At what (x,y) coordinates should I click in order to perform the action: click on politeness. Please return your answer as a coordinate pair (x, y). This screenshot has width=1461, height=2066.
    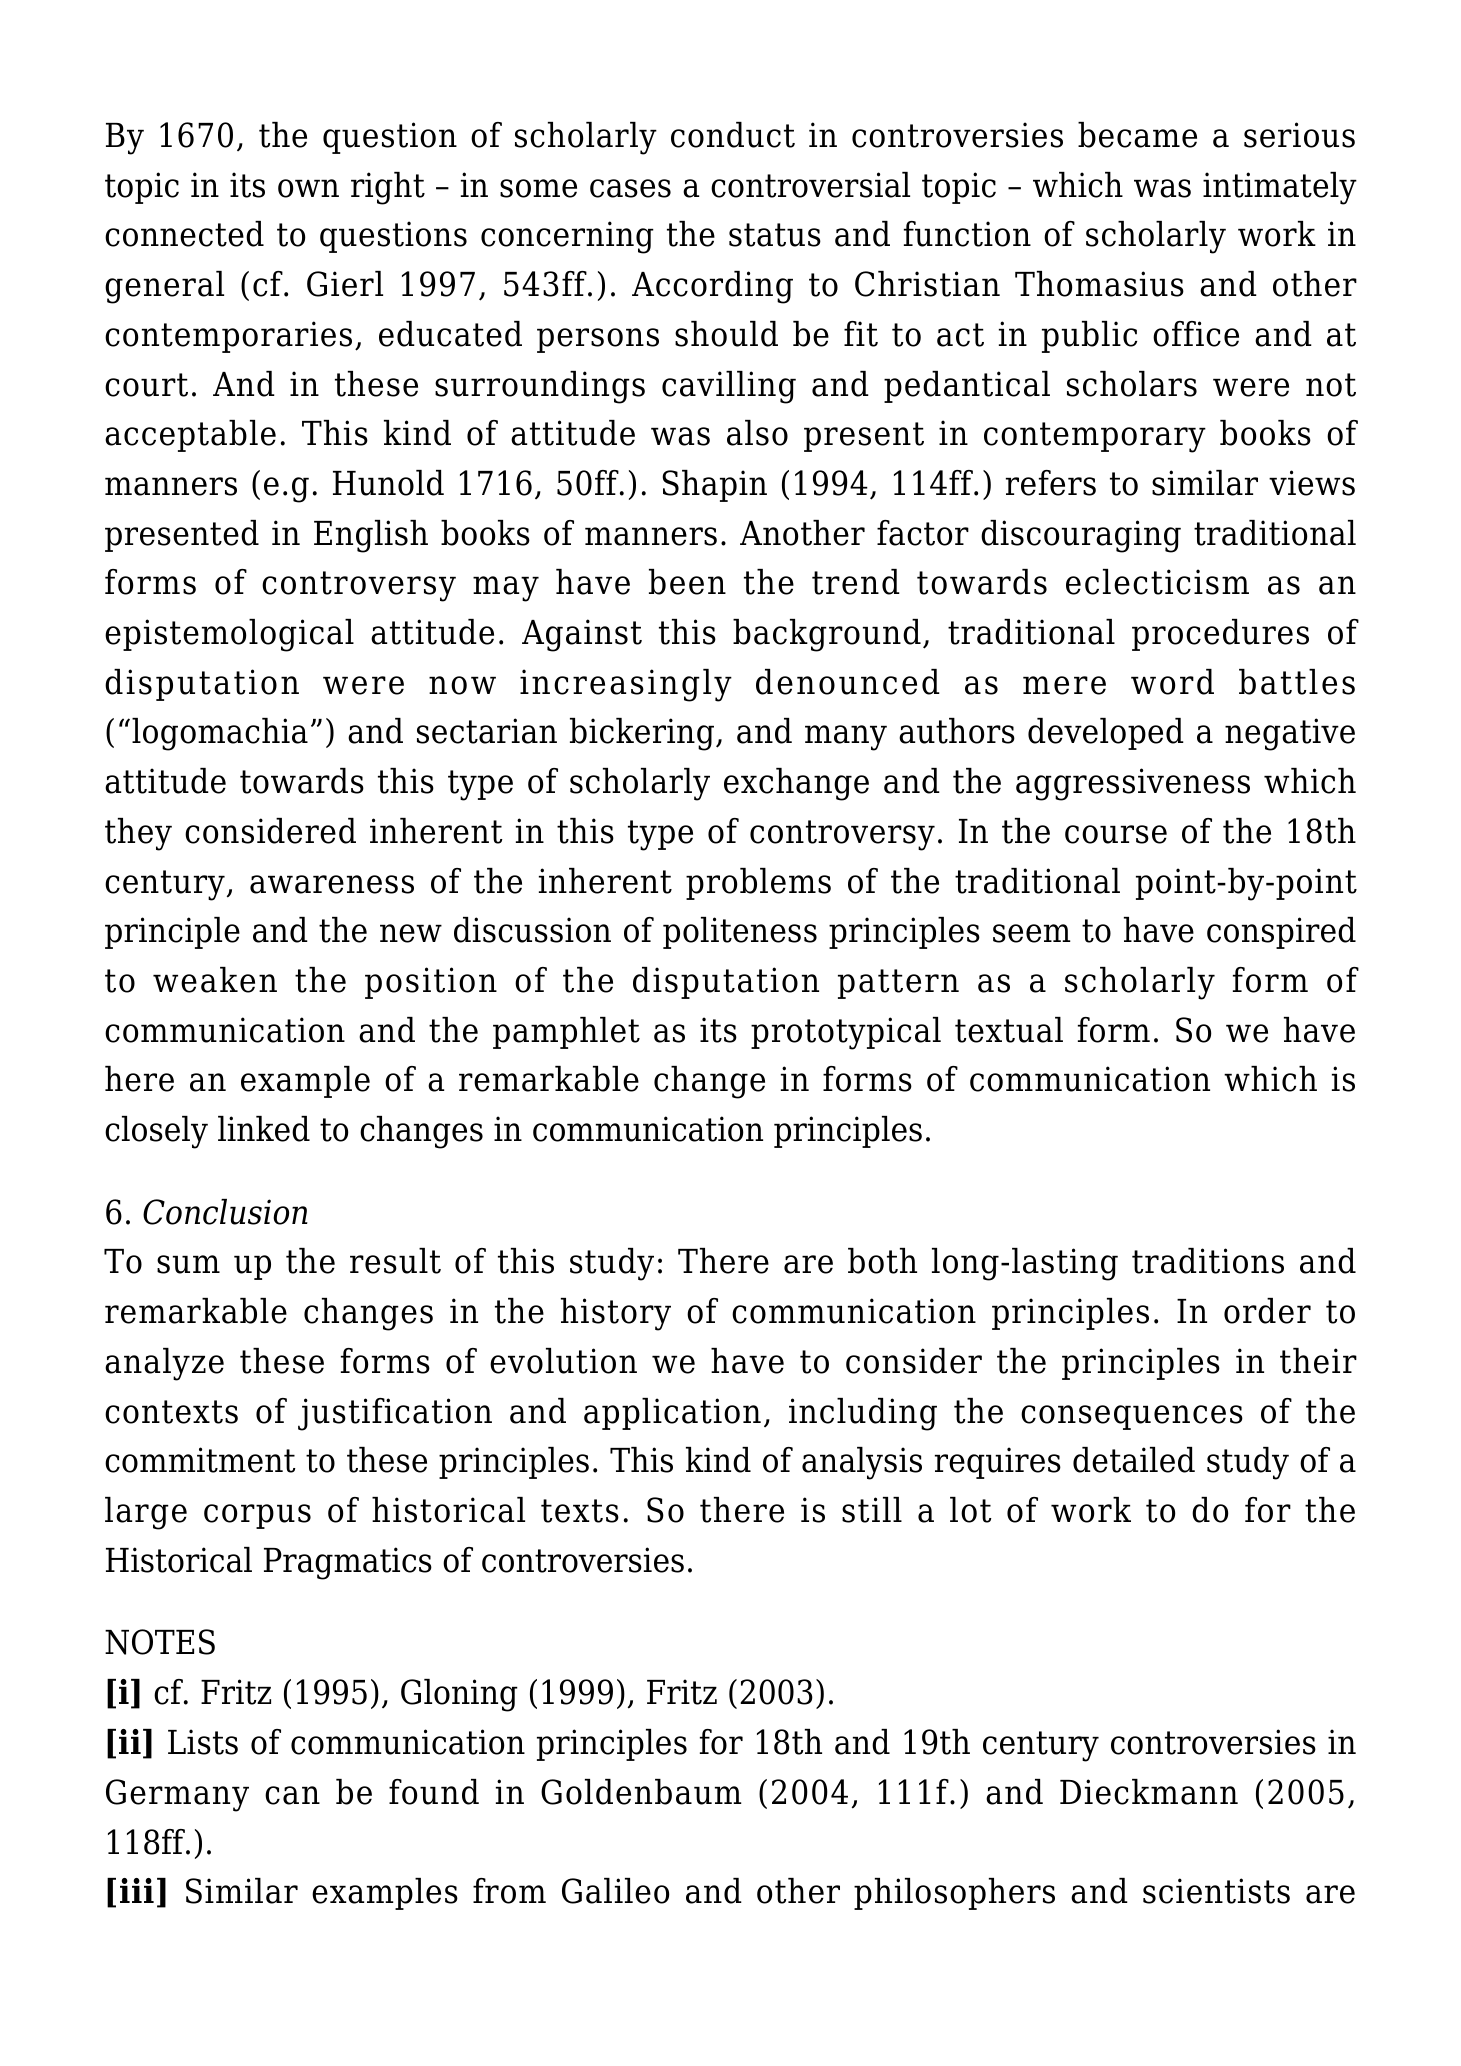
    Looking at the image, I should click on (740, 933).
